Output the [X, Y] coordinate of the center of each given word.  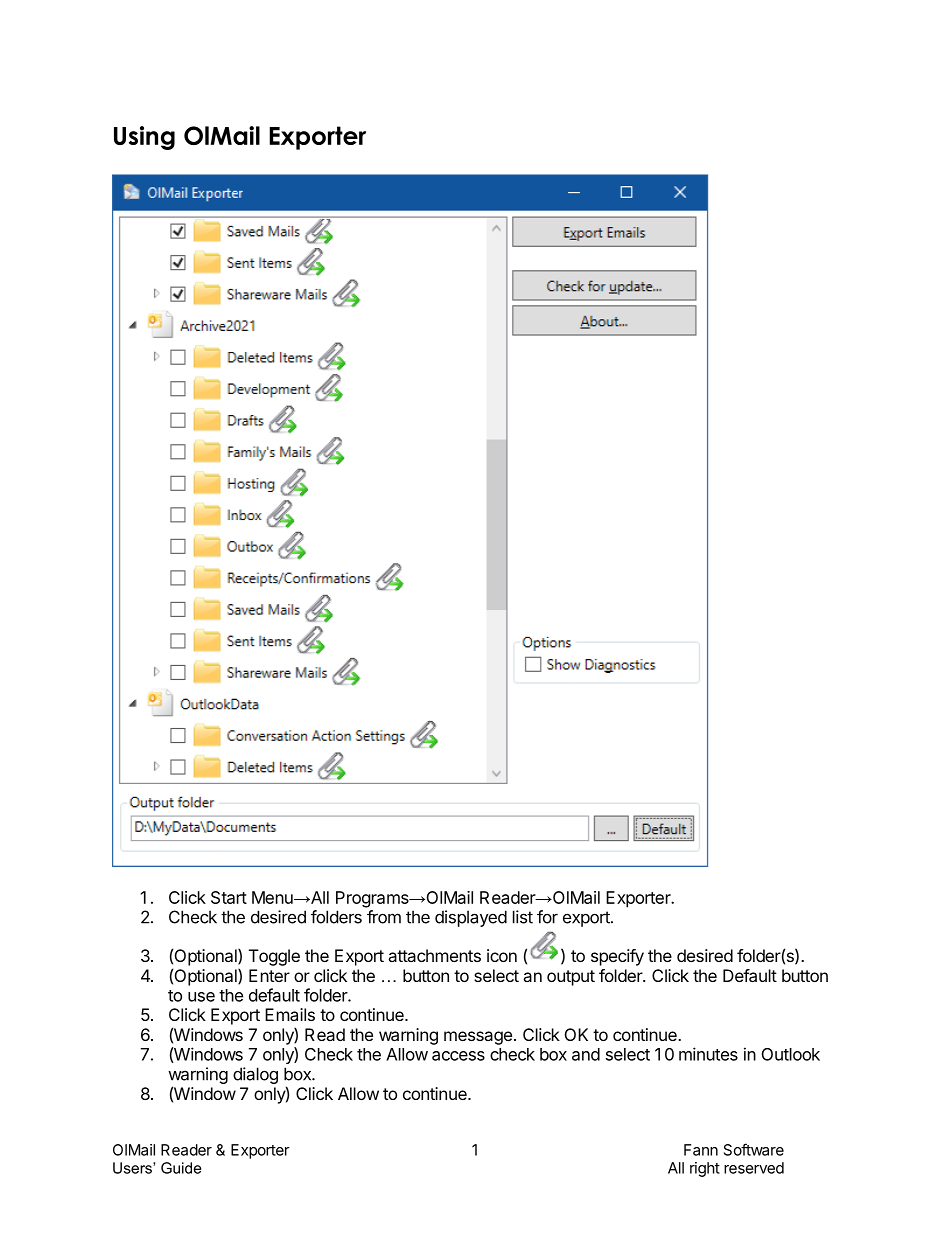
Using [144, 138]
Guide [181, 1168]
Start [229, 897]
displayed [471, 918]
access [458, 1056]
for [547, 917]
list [523, 917]
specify [617, 957]
